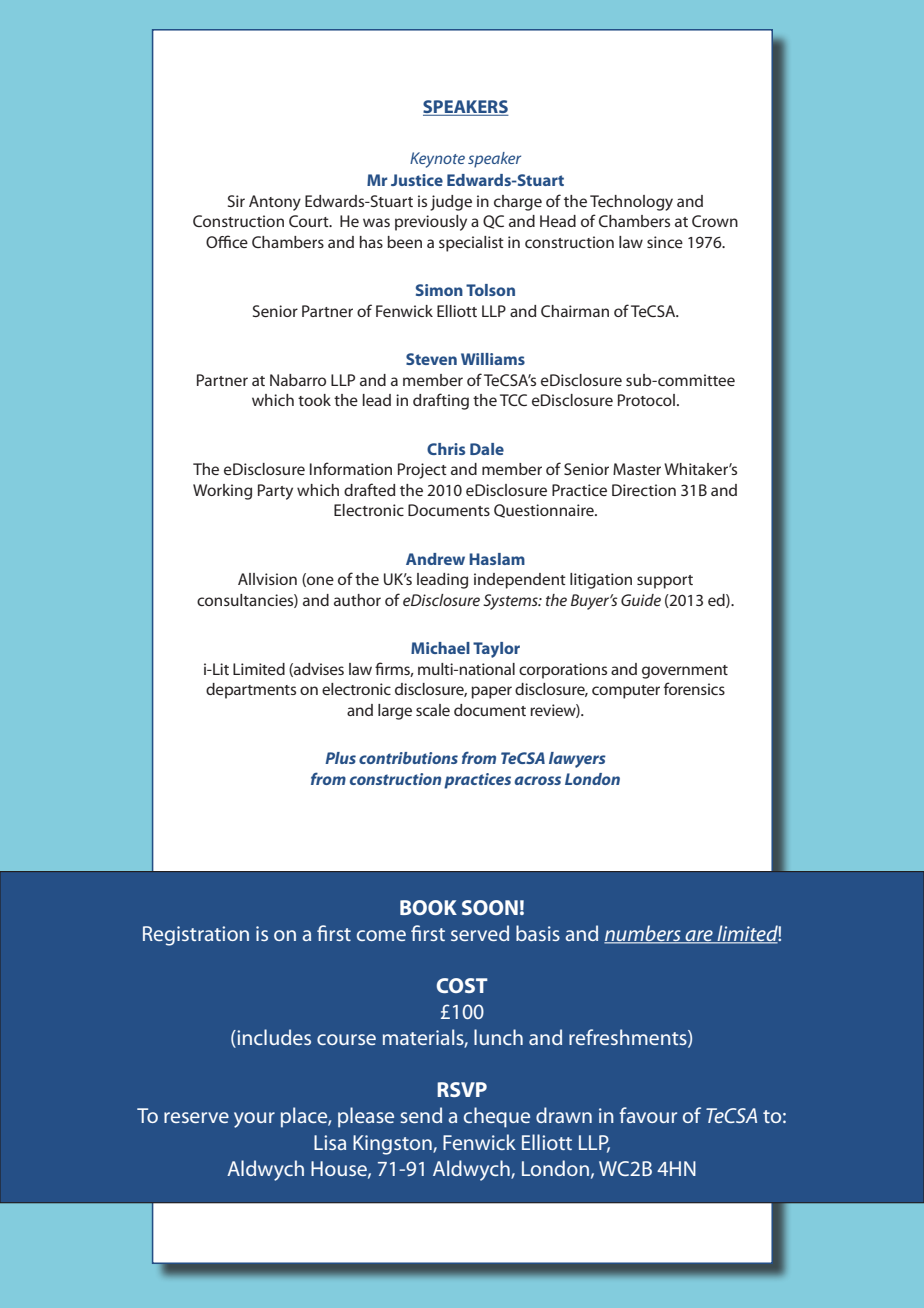 The height and width of the screenshot is (1308, 924). Describe the element at coordinates (275, 203) in the screenshot. I see `Antony` at that location.
